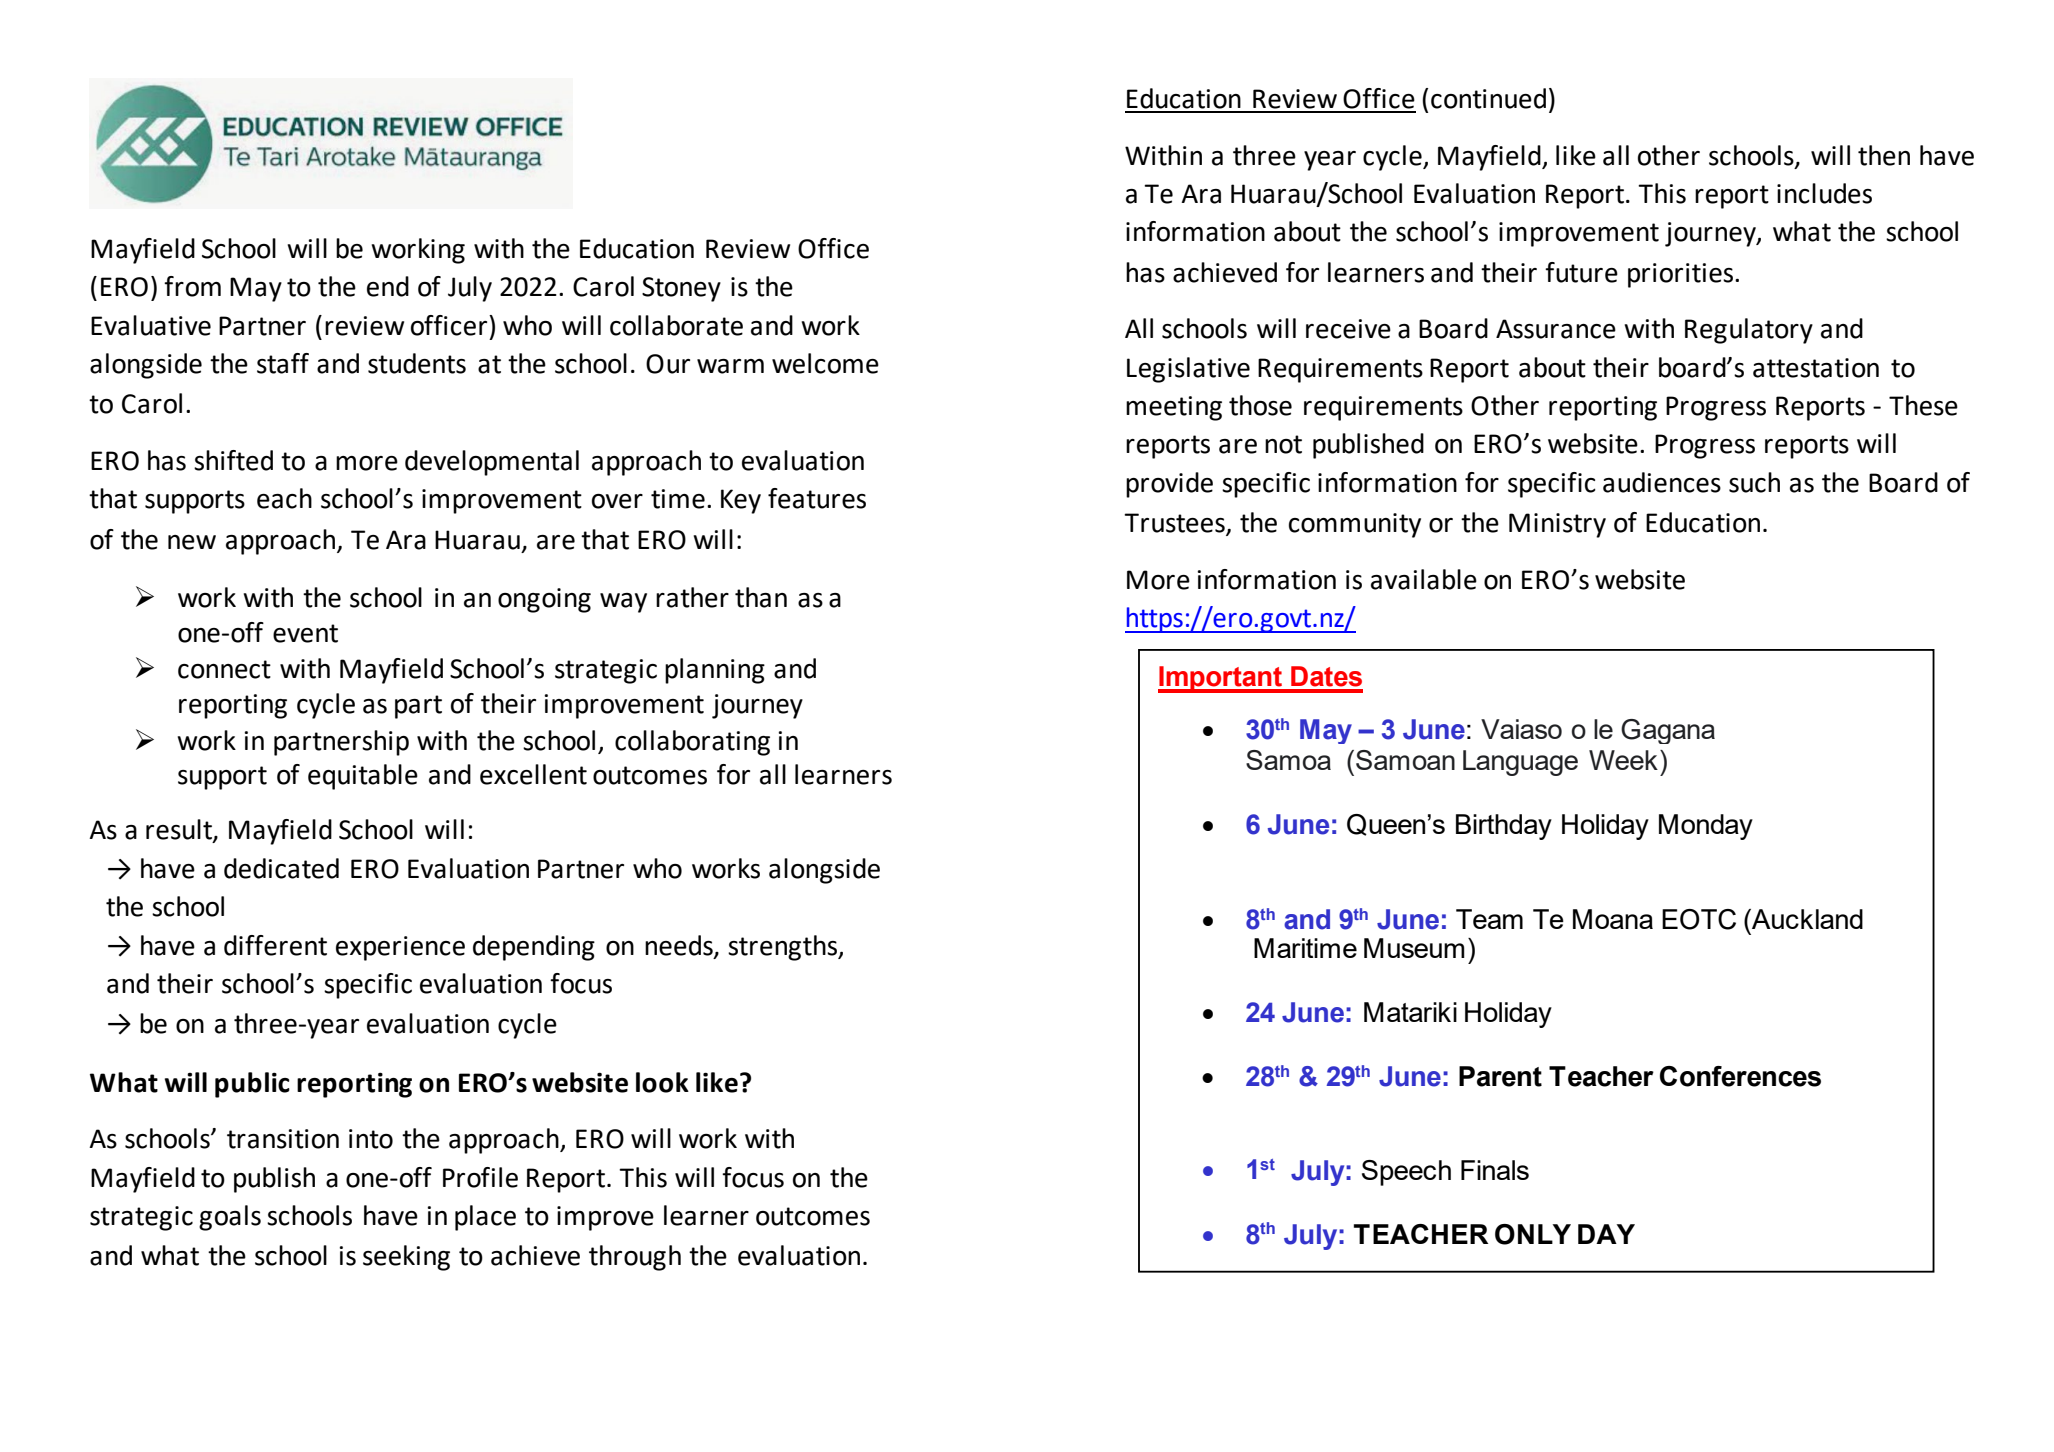 The image size is (2054, 1452). I want to click on Auckland, so click(1806, 919).
